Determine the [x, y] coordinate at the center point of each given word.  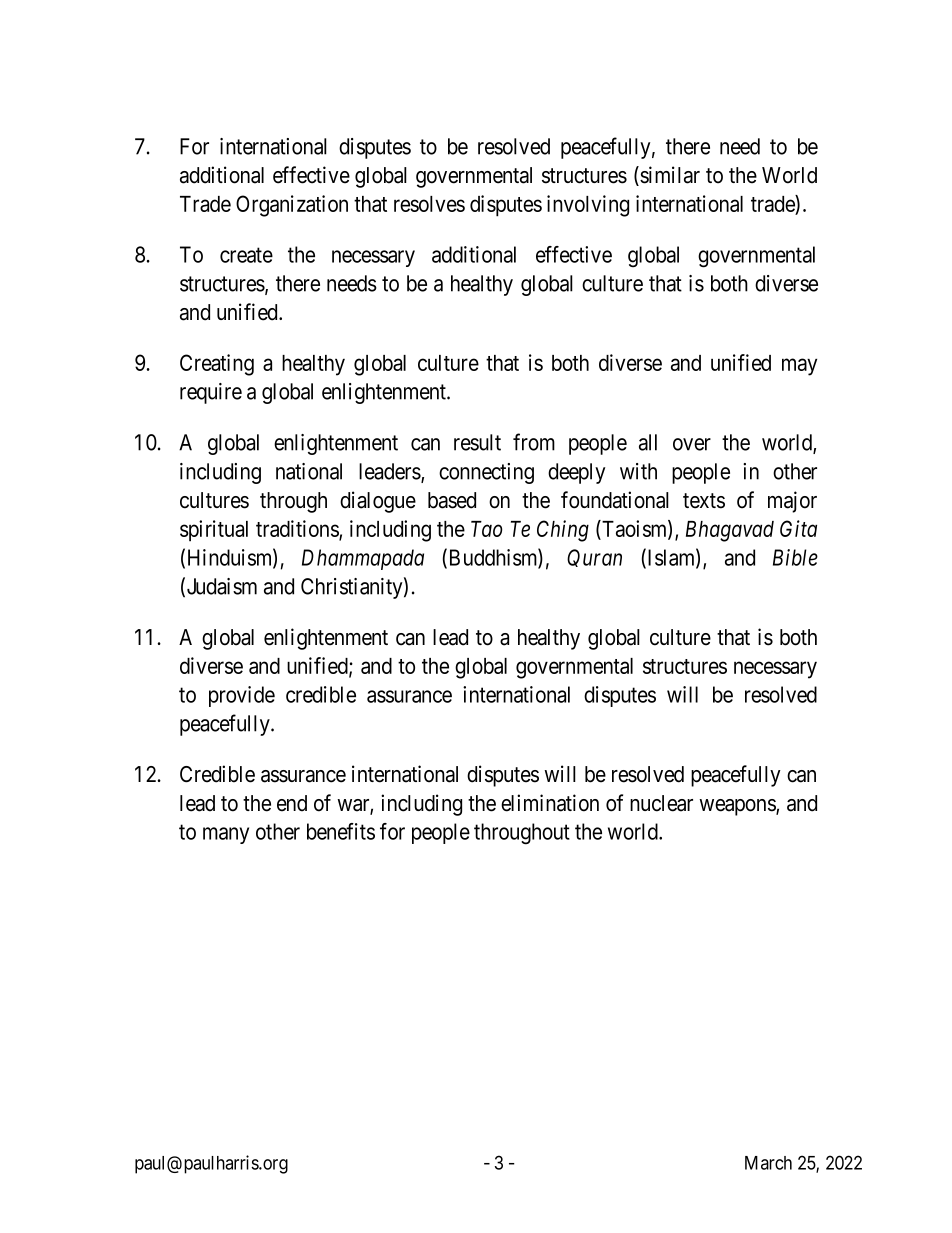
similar [669, 176]
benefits [341, 831]
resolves [429, 204]
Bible [795, 557]
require [211, 393]
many [226, 835]
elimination [550, 803]
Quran [594, 558]
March [768, 1163]
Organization [292, 206]
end [292, 803]
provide [242, 696]
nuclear [661, 803]
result [477, 442]
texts [704, 501]
